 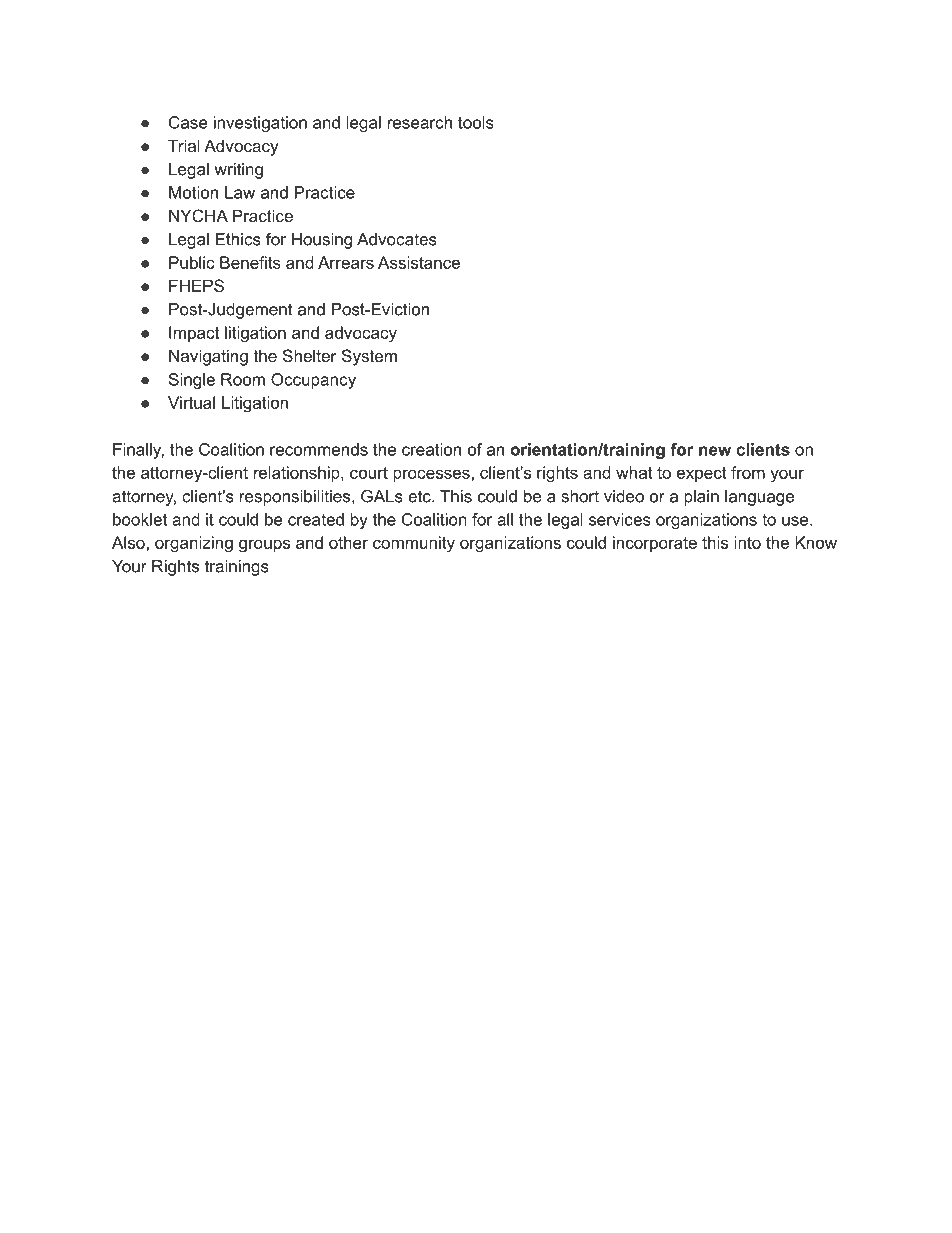 I want to click on System, so click(x=369, y=357).
